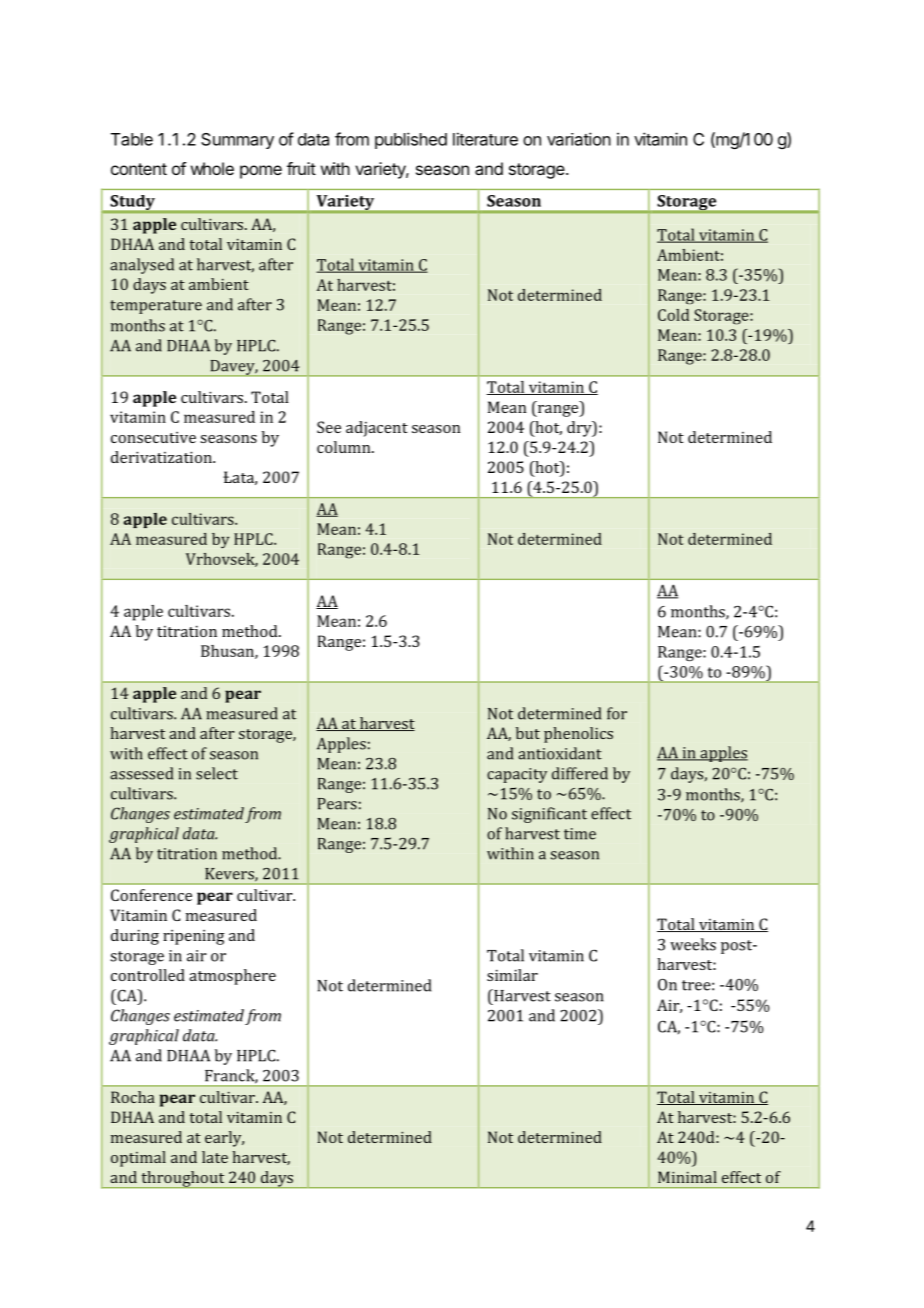 This page has width=924, height=1308. What do you see at coordinates (153, 437) in the page?
I see `consecutive` at bounding box center [153, 437].
